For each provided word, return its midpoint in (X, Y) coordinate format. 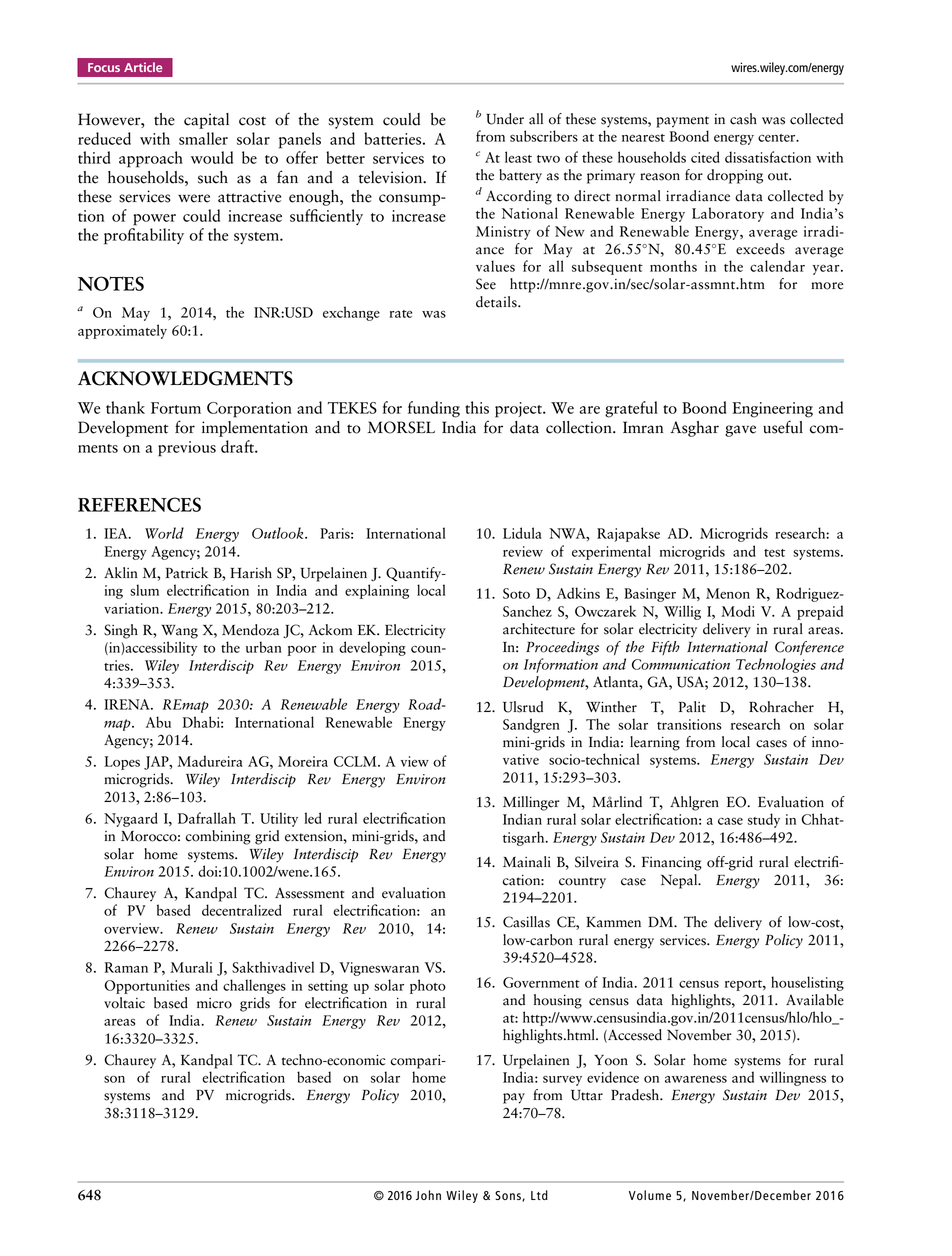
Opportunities (147, 987)
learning (655, 743)
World (164, 533)
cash (743, 119)
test (774, 553)
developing (372, 648)
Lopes (122, 763)
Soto (516, 593)
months (673, 266)
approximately (122, 331)
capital (206, 121)
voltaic (124, 1003)
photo (428, 986)
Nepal (680, 881)
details (497, 302)
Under (505, 119)
